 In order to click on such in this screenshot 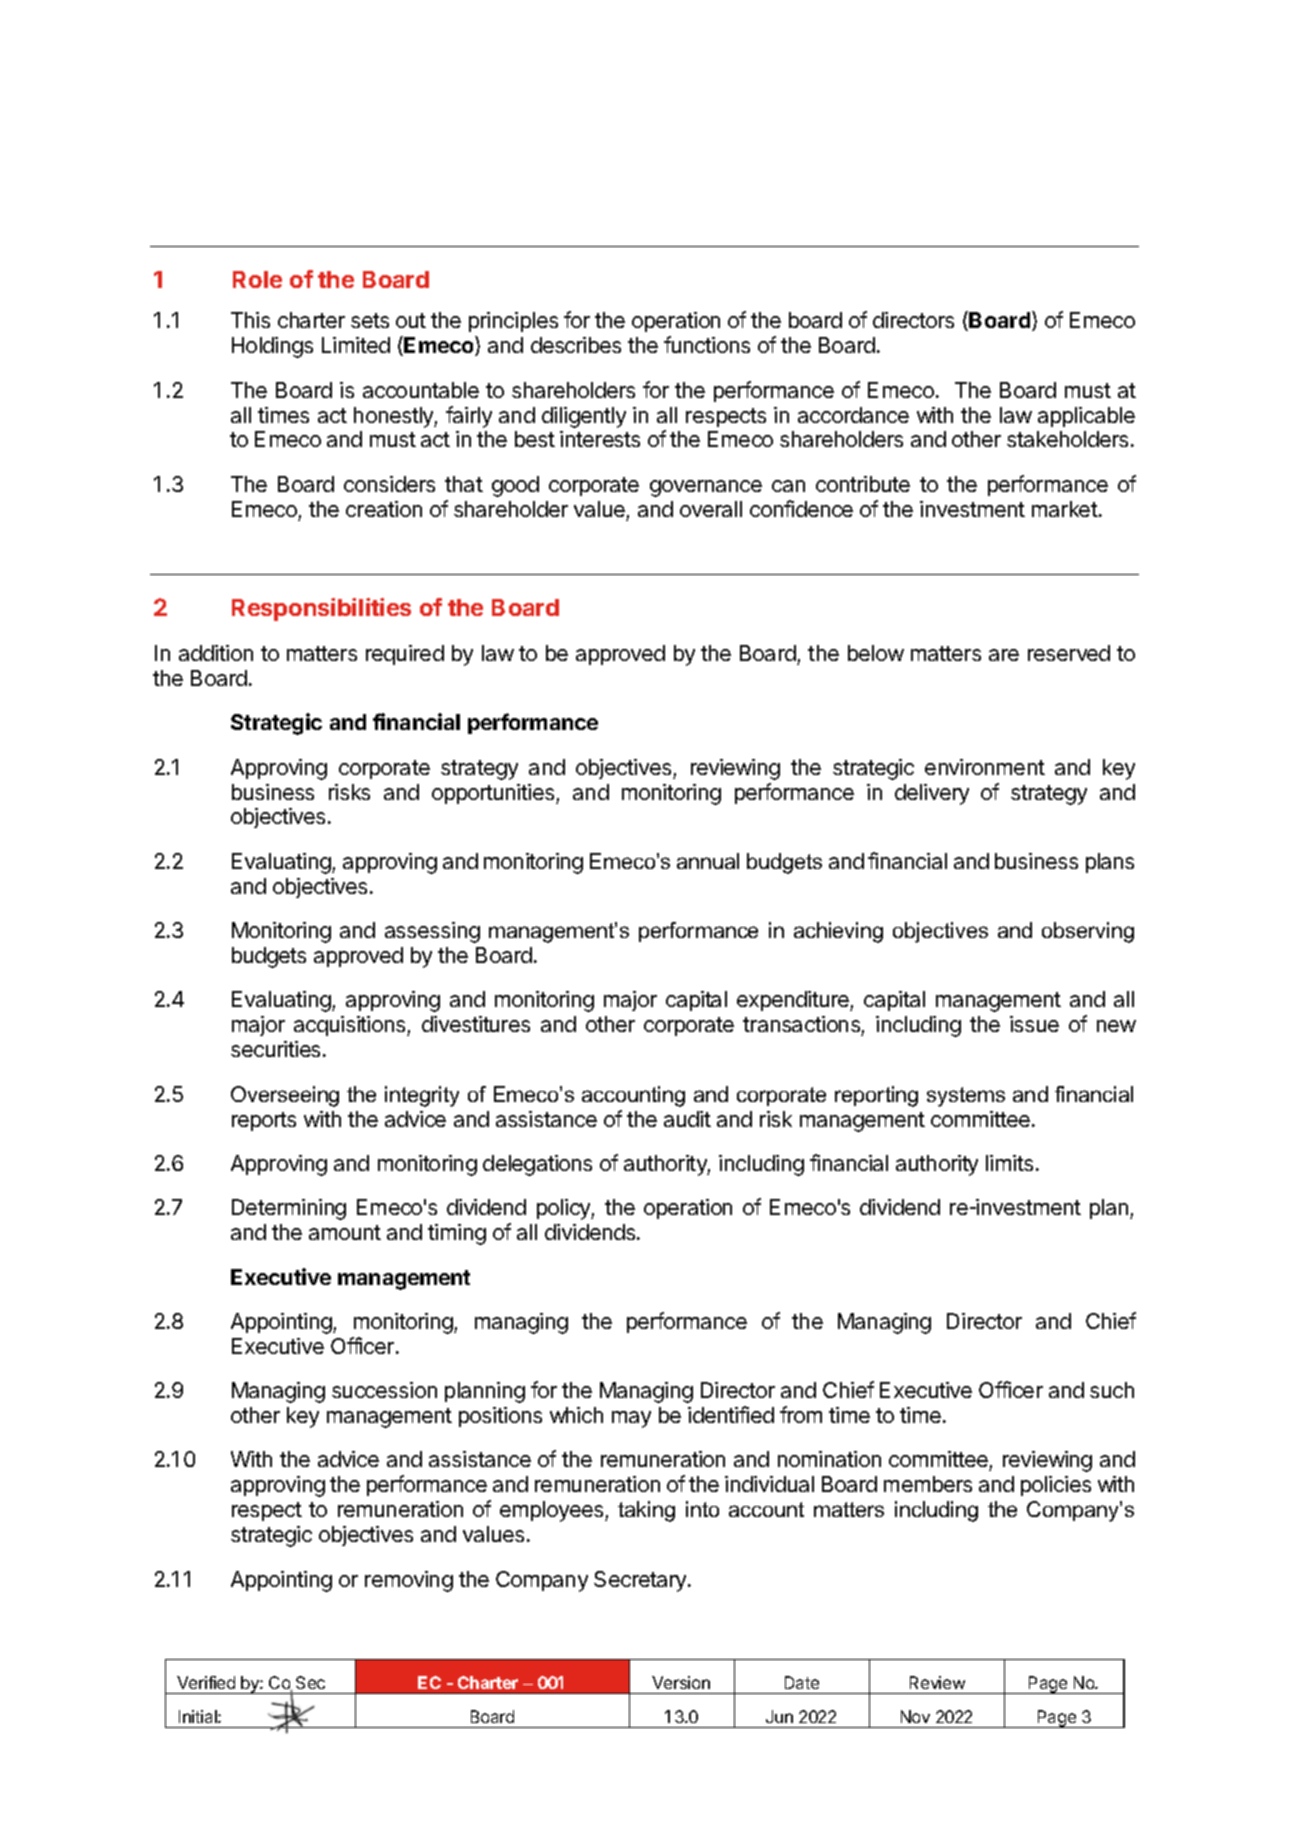, I will do `click(1112, 1390)`.
